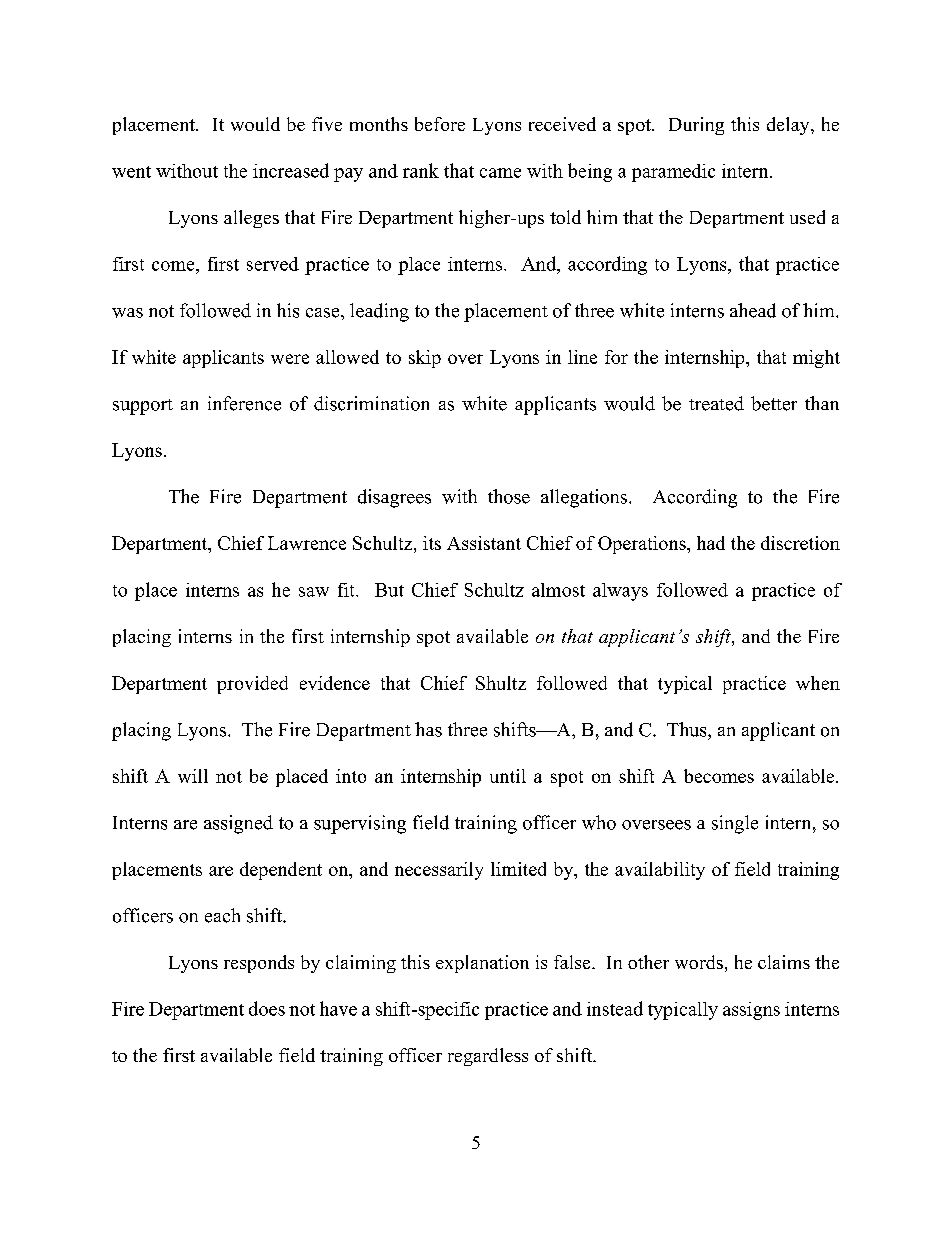 This page has height=1233, width=952. Describe the element at coordinates (696, 126) in the page. I see `During` at that location.
